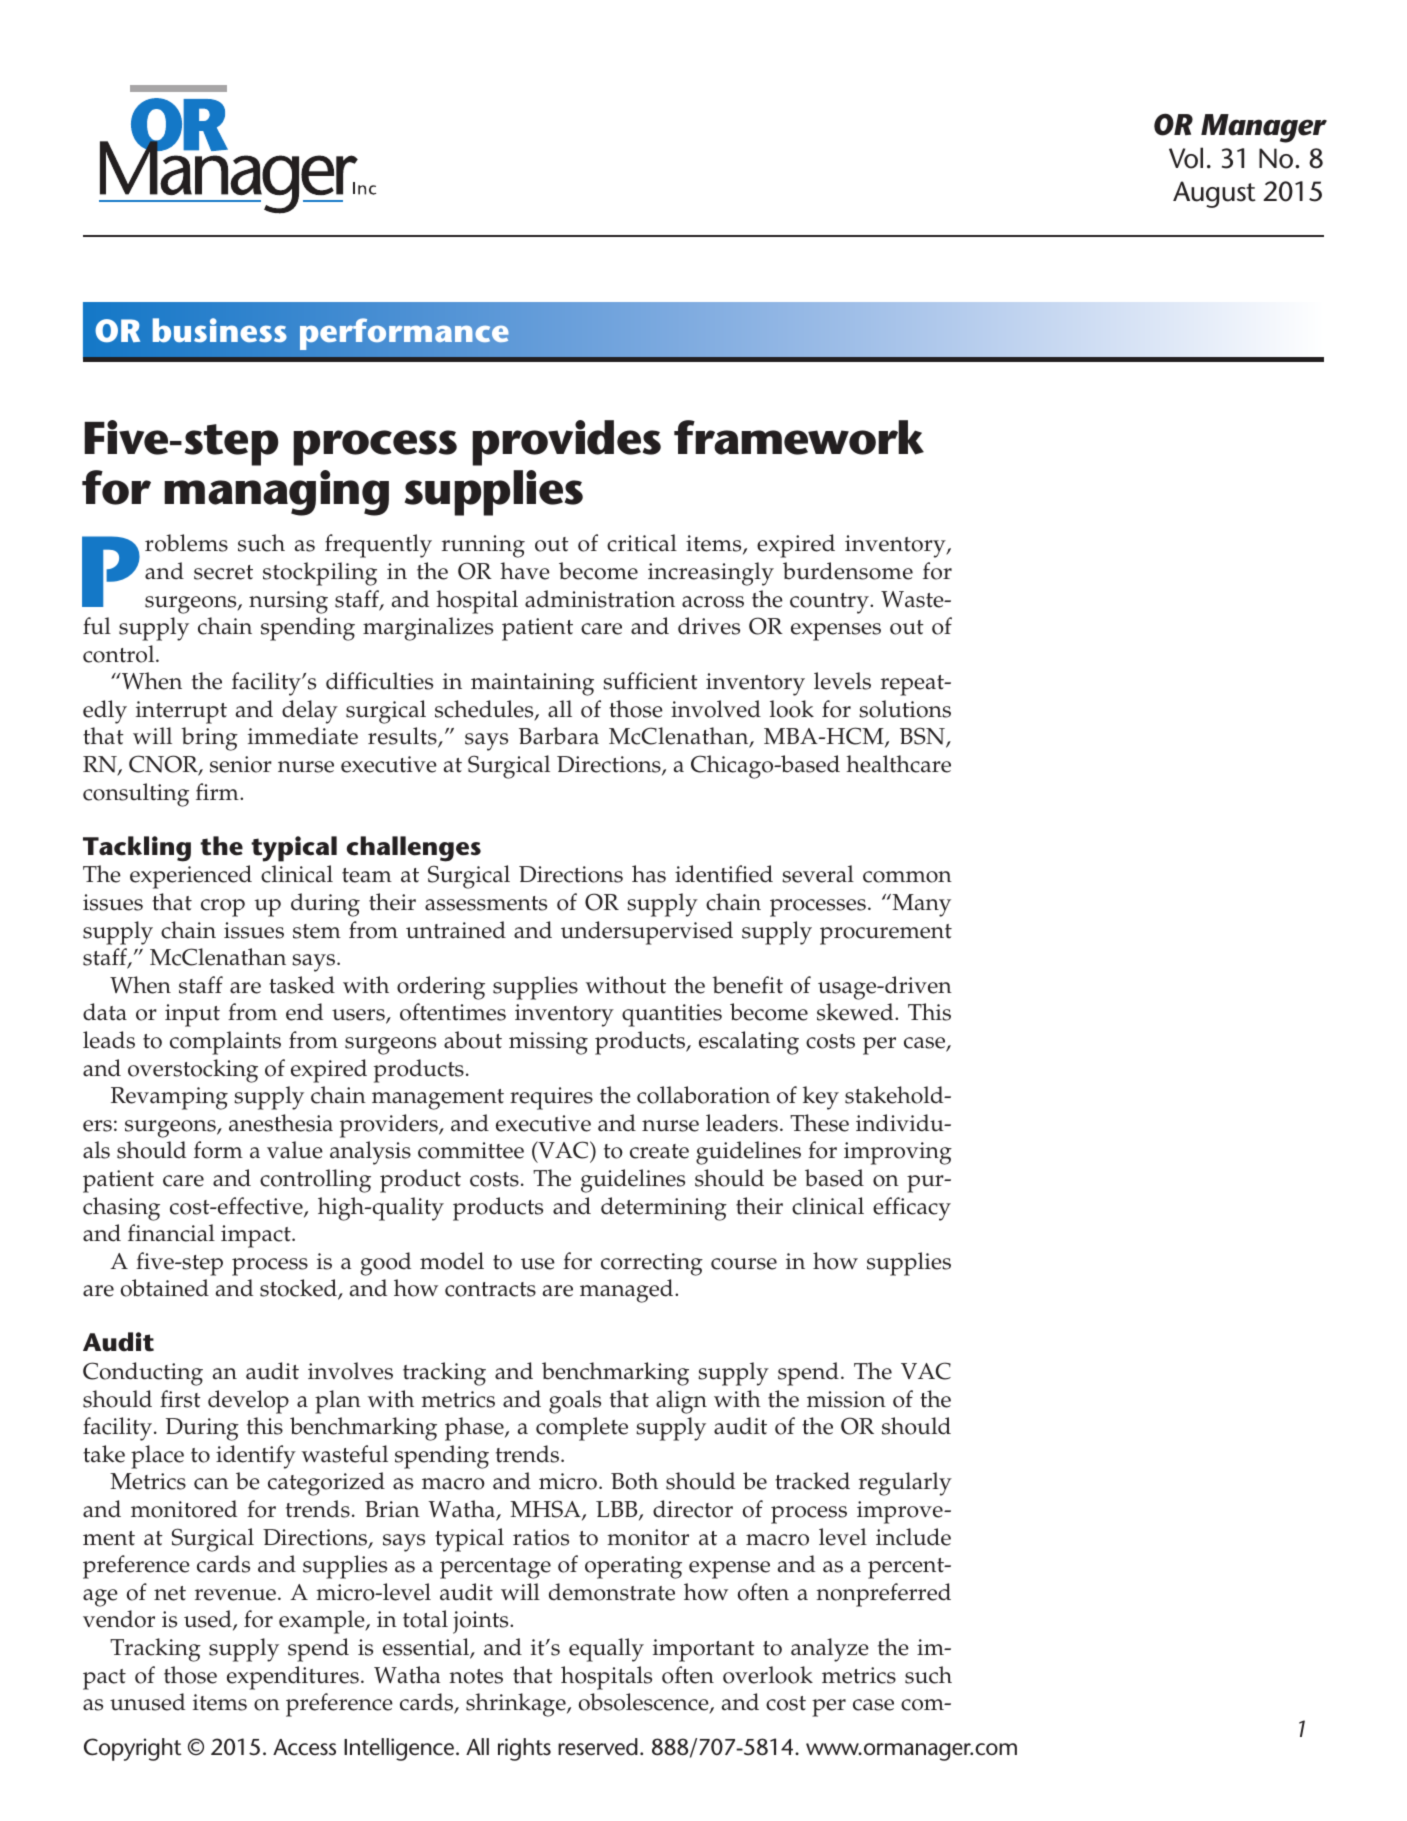 The image size is (1407, 1821). I want to click on financial, so click(171, 1233).
